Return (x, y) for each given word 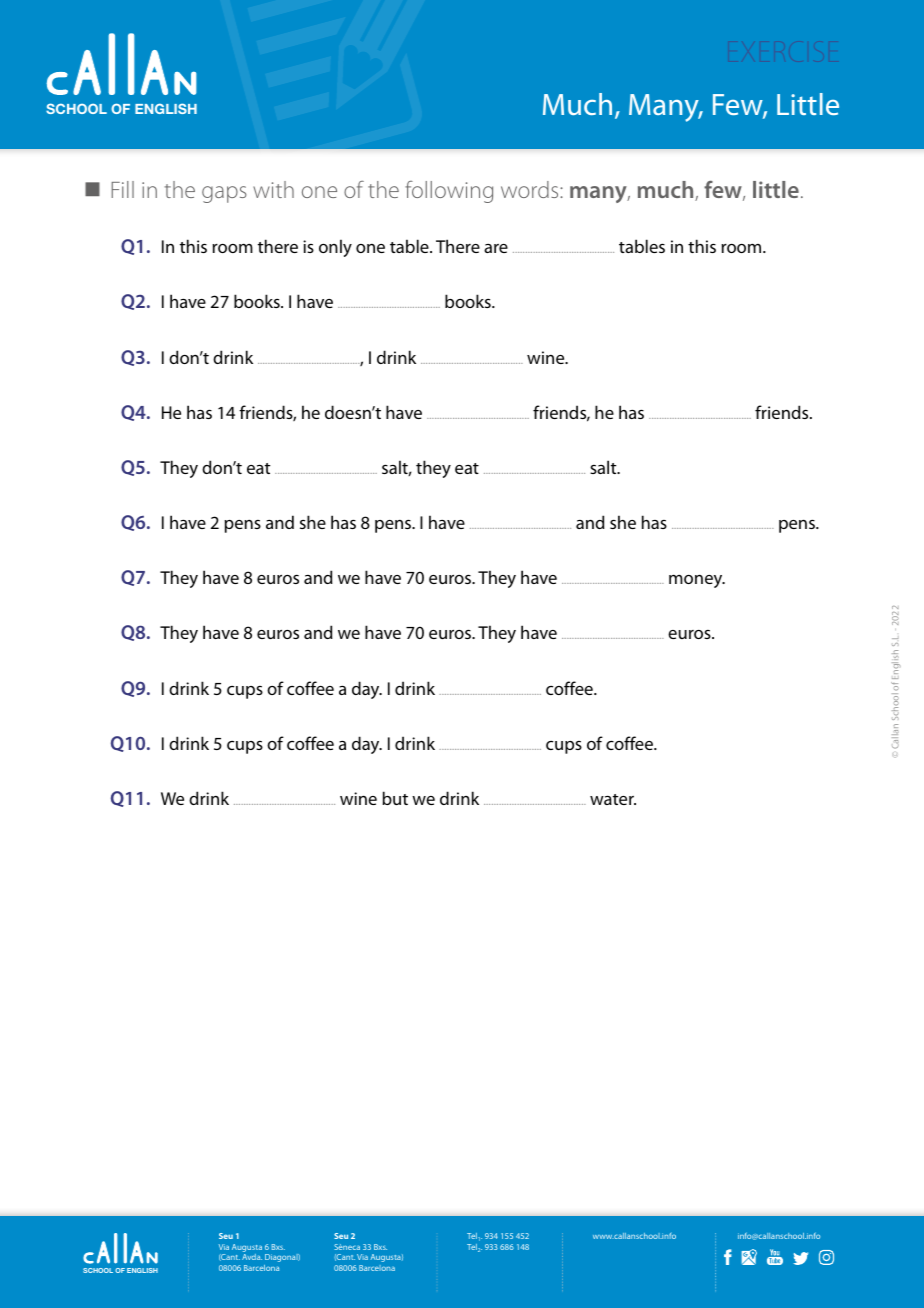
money (697, 581)
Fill (123, 189)
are (496, 248)
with (273, 189)
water (613, 799)
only (335, 248)
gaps (224, 194)
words (531, 189)
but (395, 798)
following (449, 192)
